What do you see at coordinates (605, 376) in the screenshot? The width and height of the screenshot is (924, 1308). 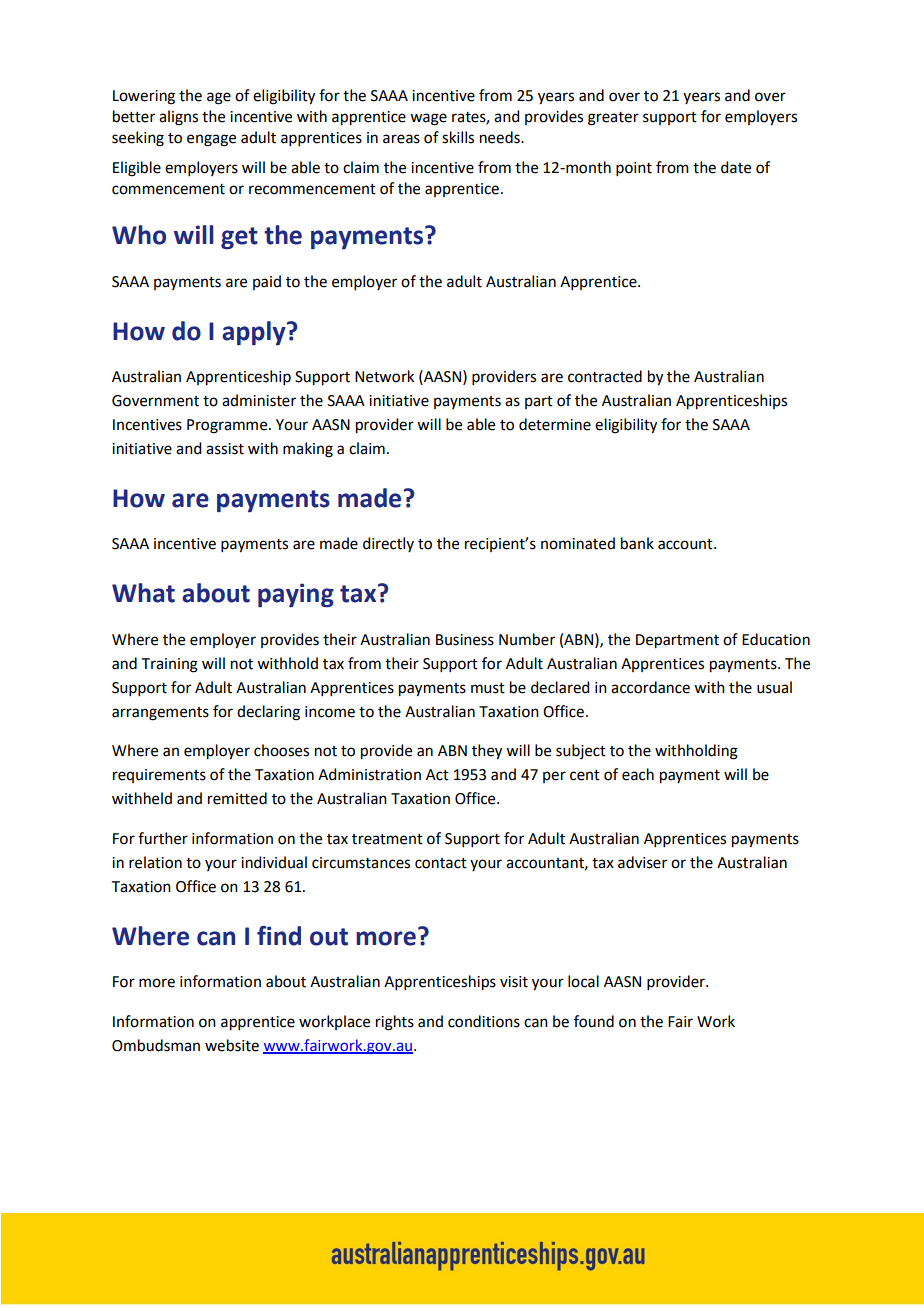 I see `contracted` at bounding box center [605, 376].
